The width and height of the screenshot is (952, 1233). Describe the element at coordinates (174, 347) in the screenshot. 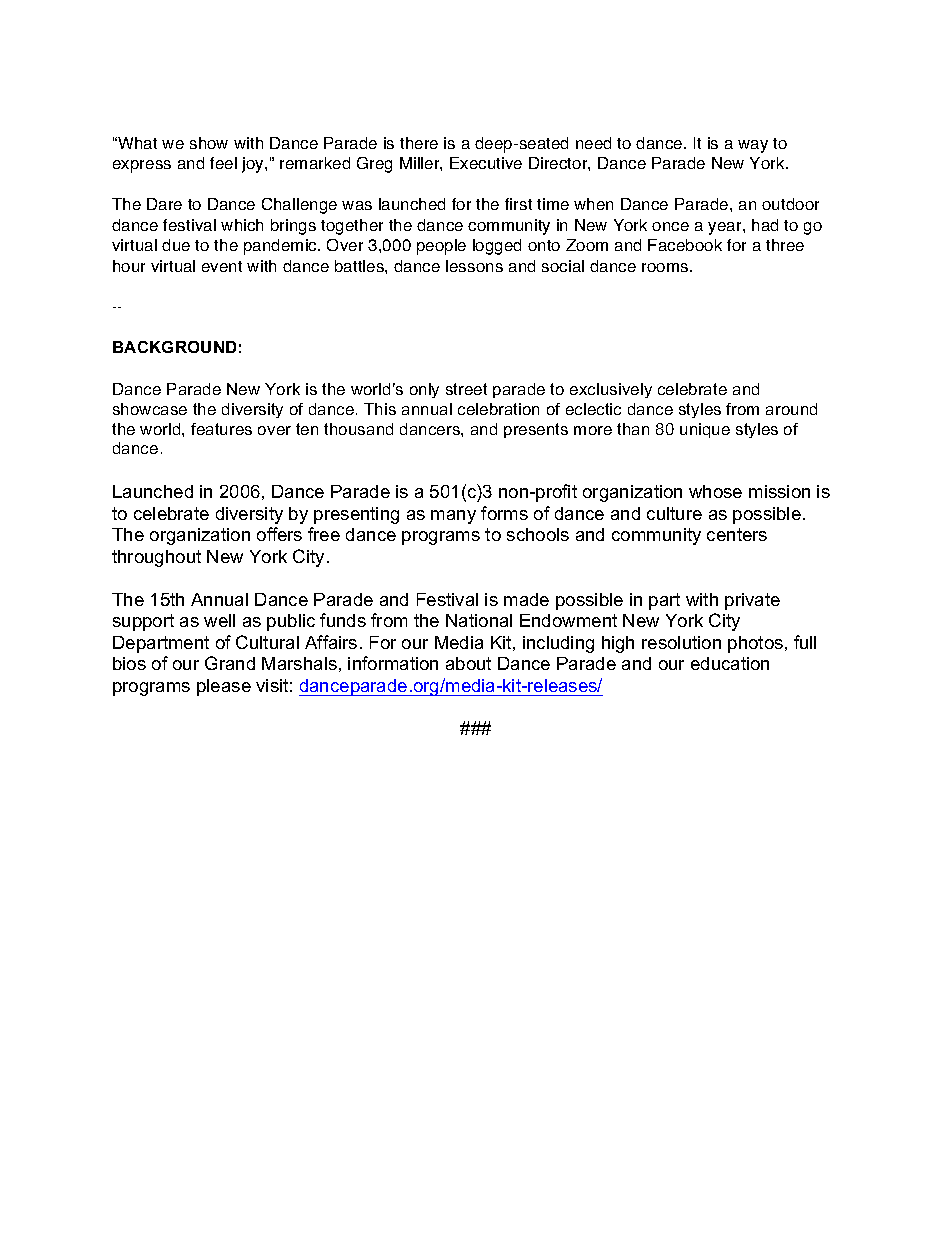

I see `BACKGROUND` at that location.
